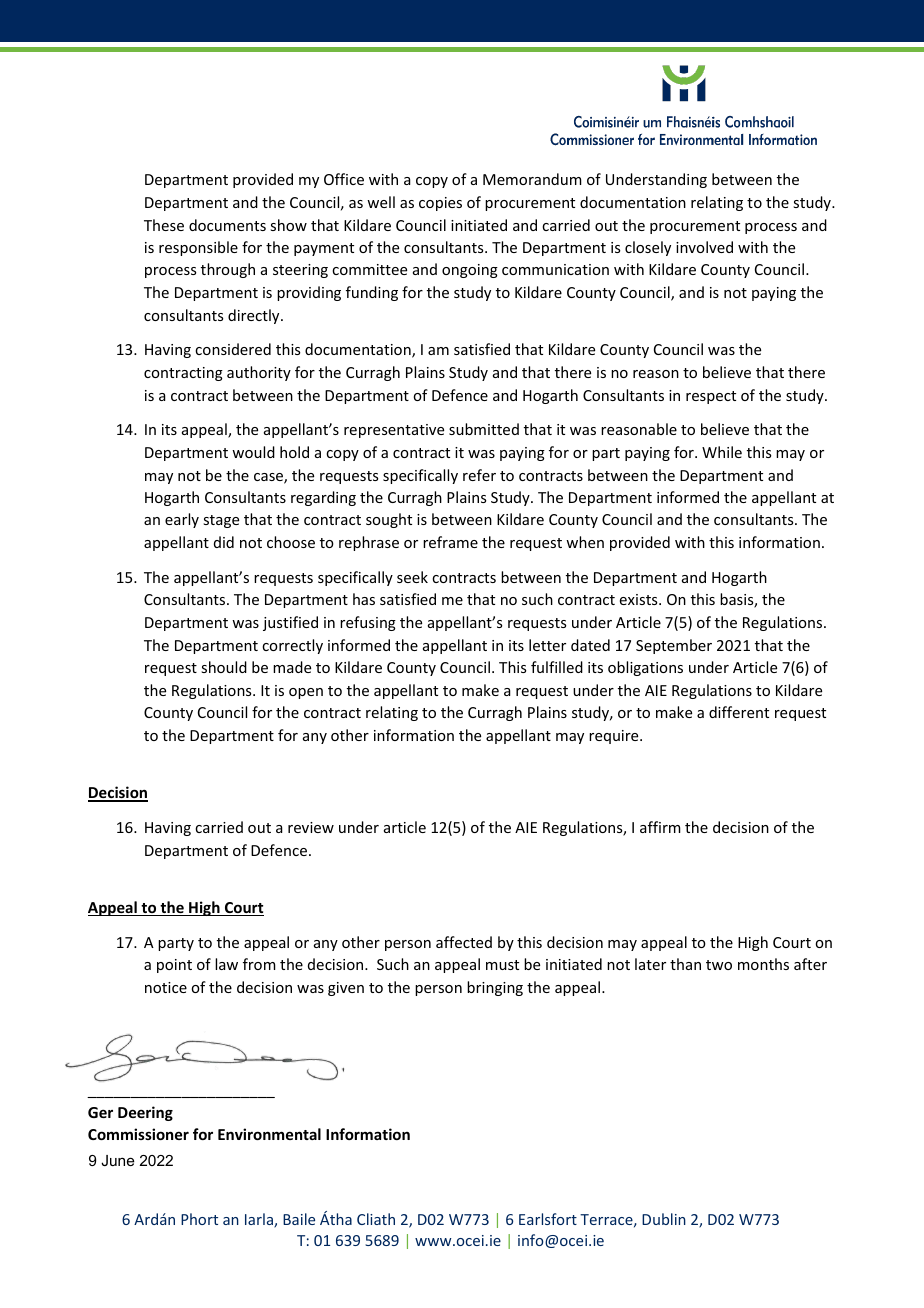  What do you see at coordinates (118, 1160) in the screenshot?
I see `June` at bounding box center [118, 1160].
